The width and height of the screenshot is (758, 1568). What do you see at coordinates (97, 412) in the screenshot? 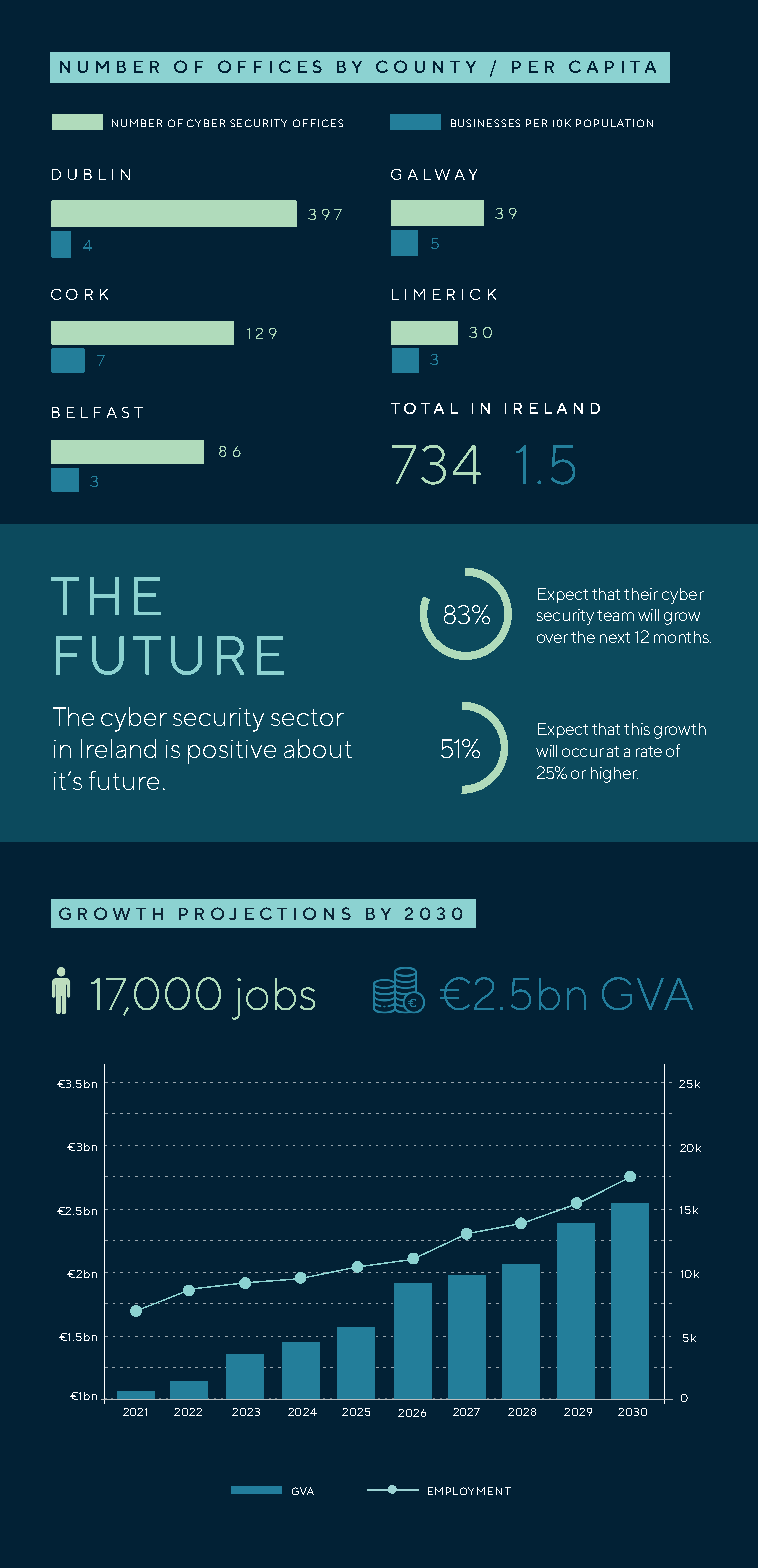
I see `BELFAST` at bounding box center [97, 412].
